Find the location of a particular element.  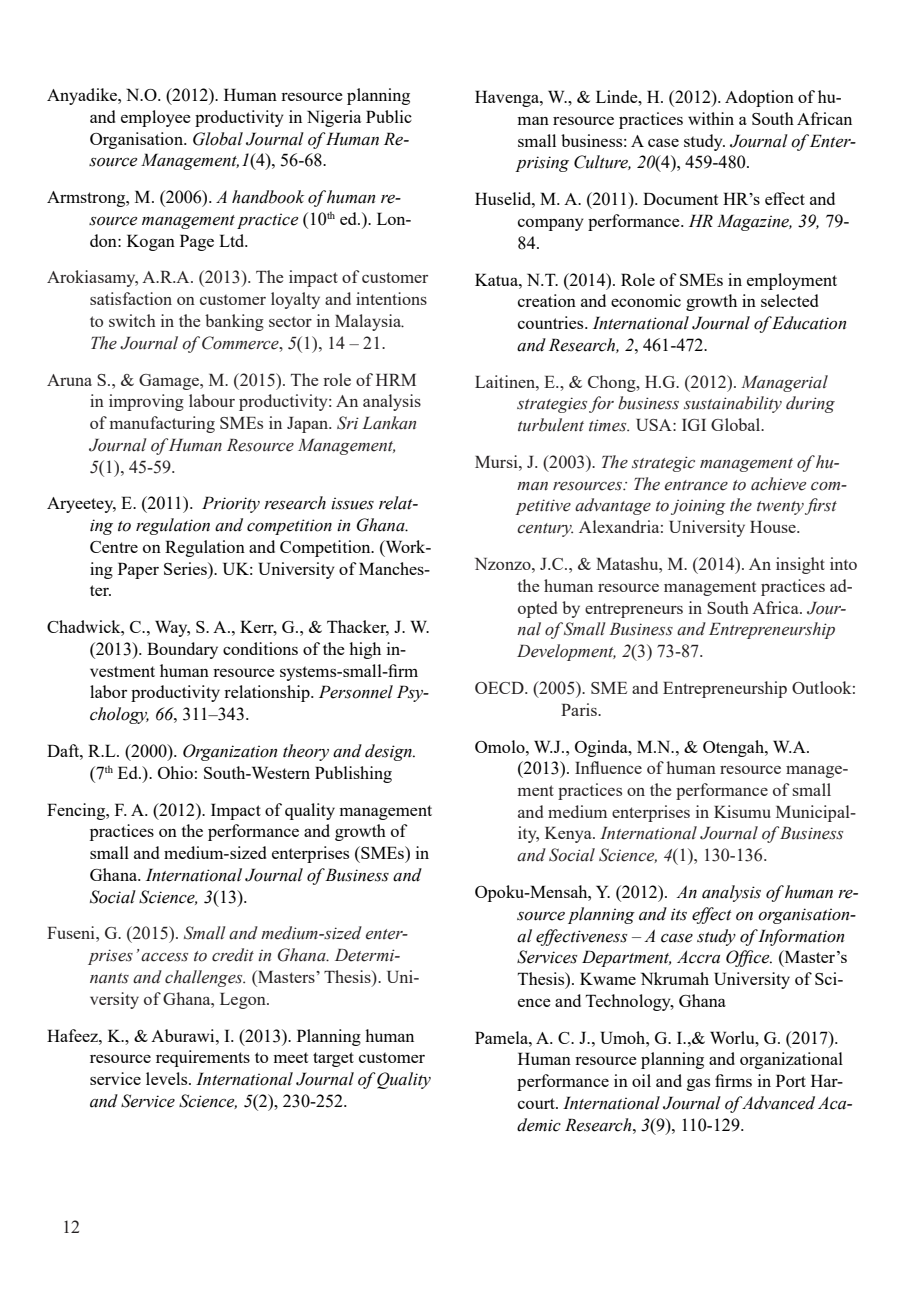

Ohio is located at coordinates (175, 772).
